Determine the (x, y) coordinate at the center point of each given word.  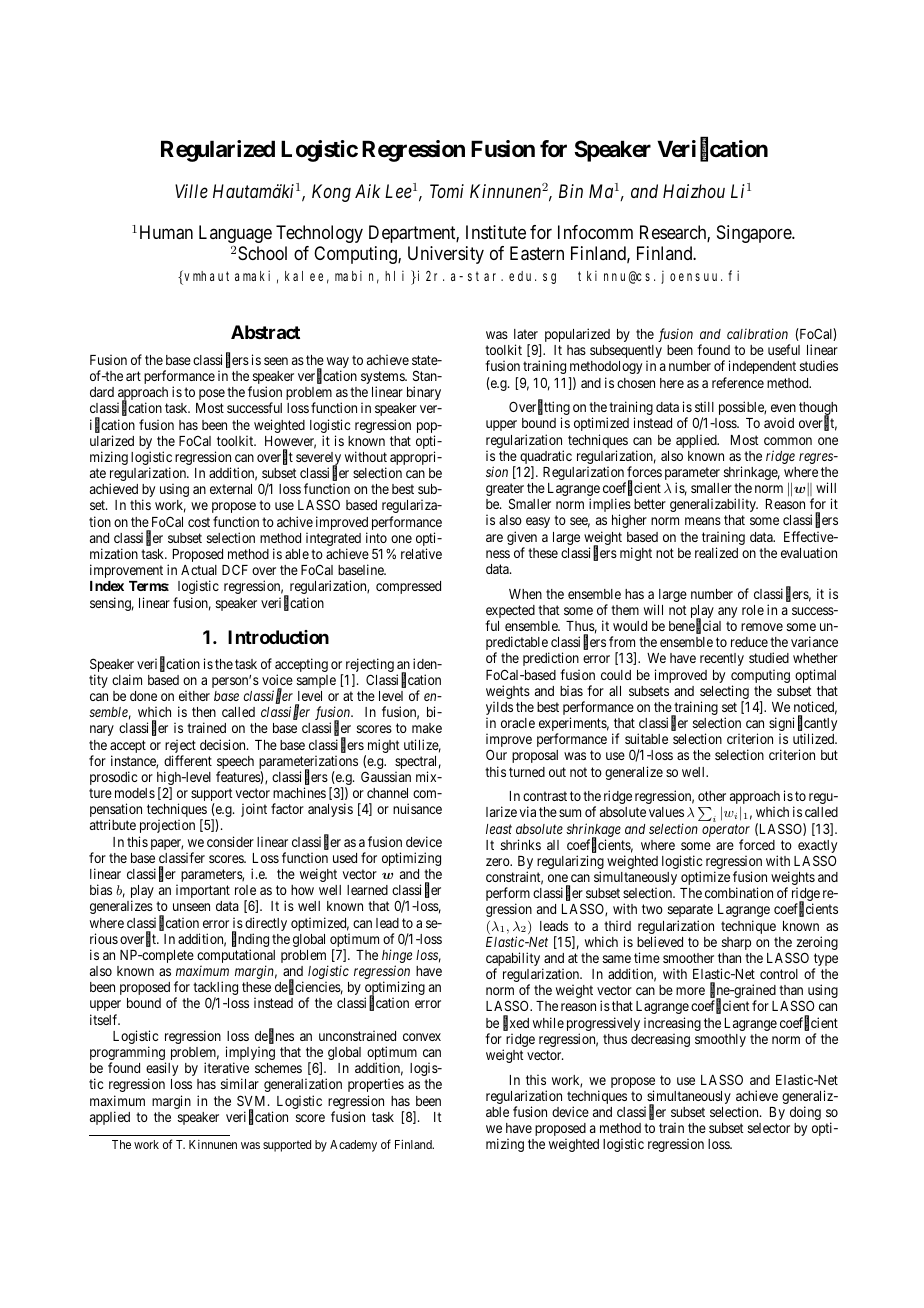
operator (726, 830)
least (499, 829)
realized (716, 552)
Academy (353, 1146)
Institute (496, 232)
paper (167, 844)
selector (769, 1128)
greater (505, 491)
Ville (191, 191)
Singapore (755, 234)
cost (199, 522)
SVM (253, 1100)
